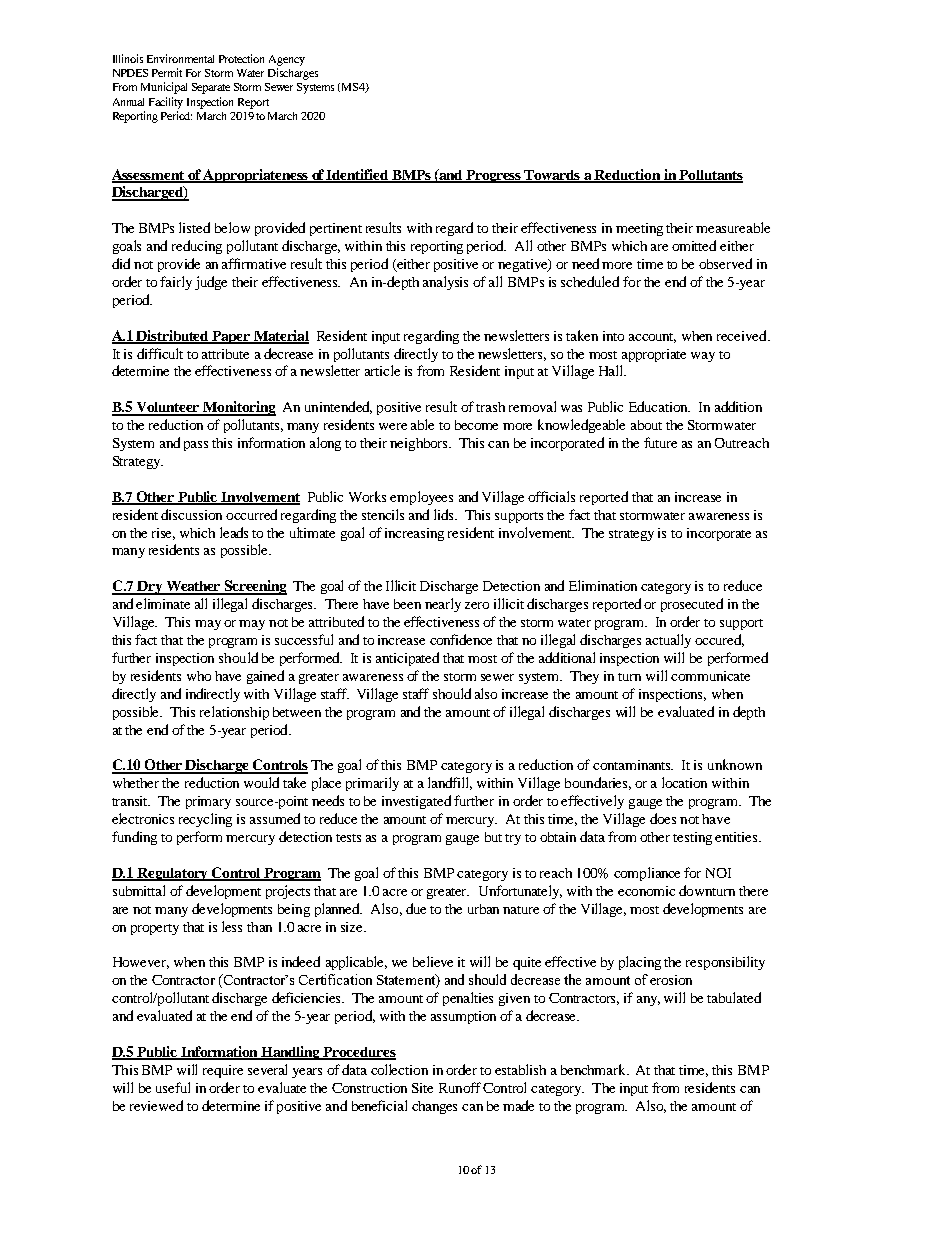 Image resolution: width=952 pixels, height=1233 pixels. What do you see at coordinates (553, 176) in the screenshot?
I see `Towards` at bounding box center [553, 176].
